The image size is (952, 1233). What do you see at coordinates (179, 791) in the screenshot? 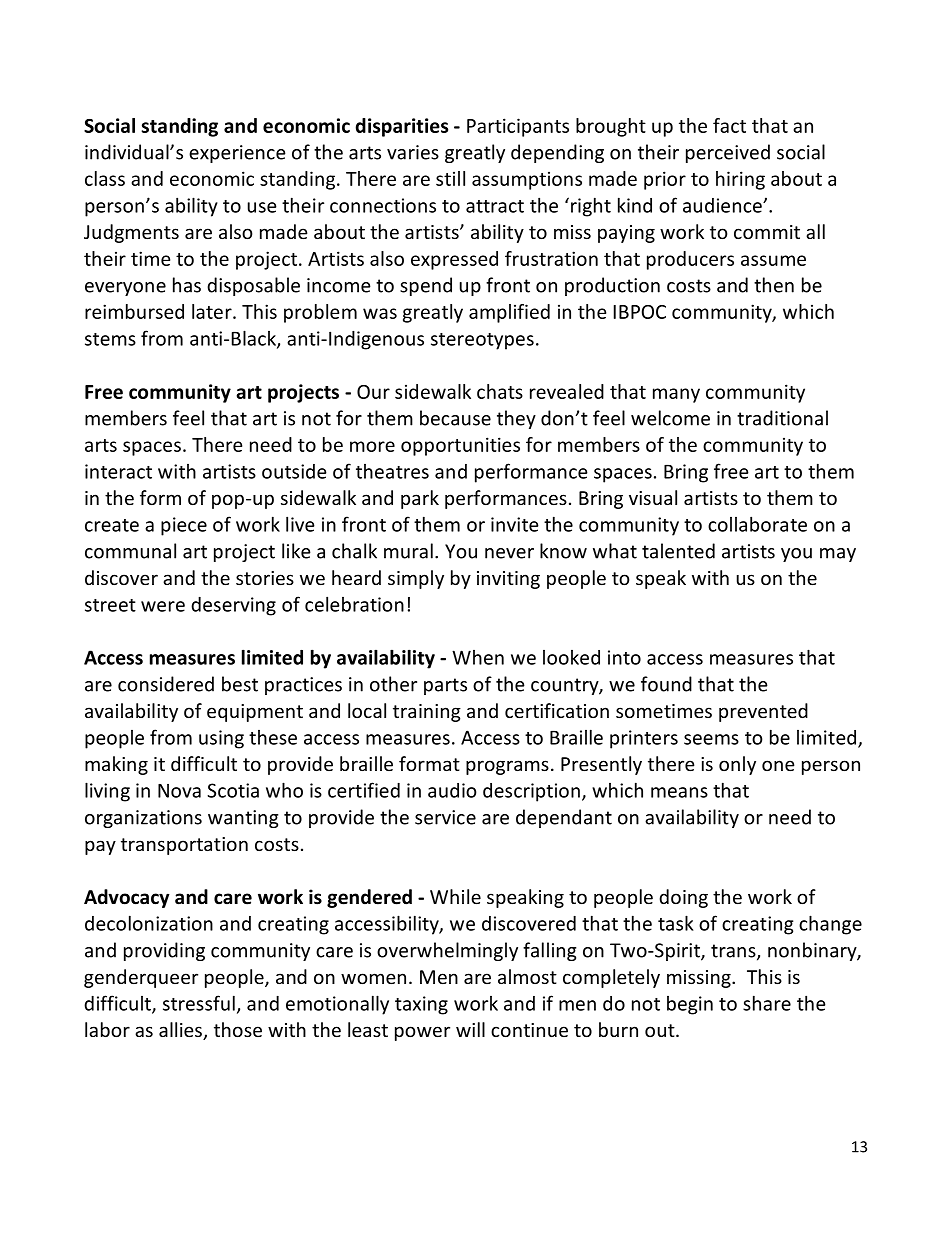
I see `Nova` at bounding box center [179, 791].
